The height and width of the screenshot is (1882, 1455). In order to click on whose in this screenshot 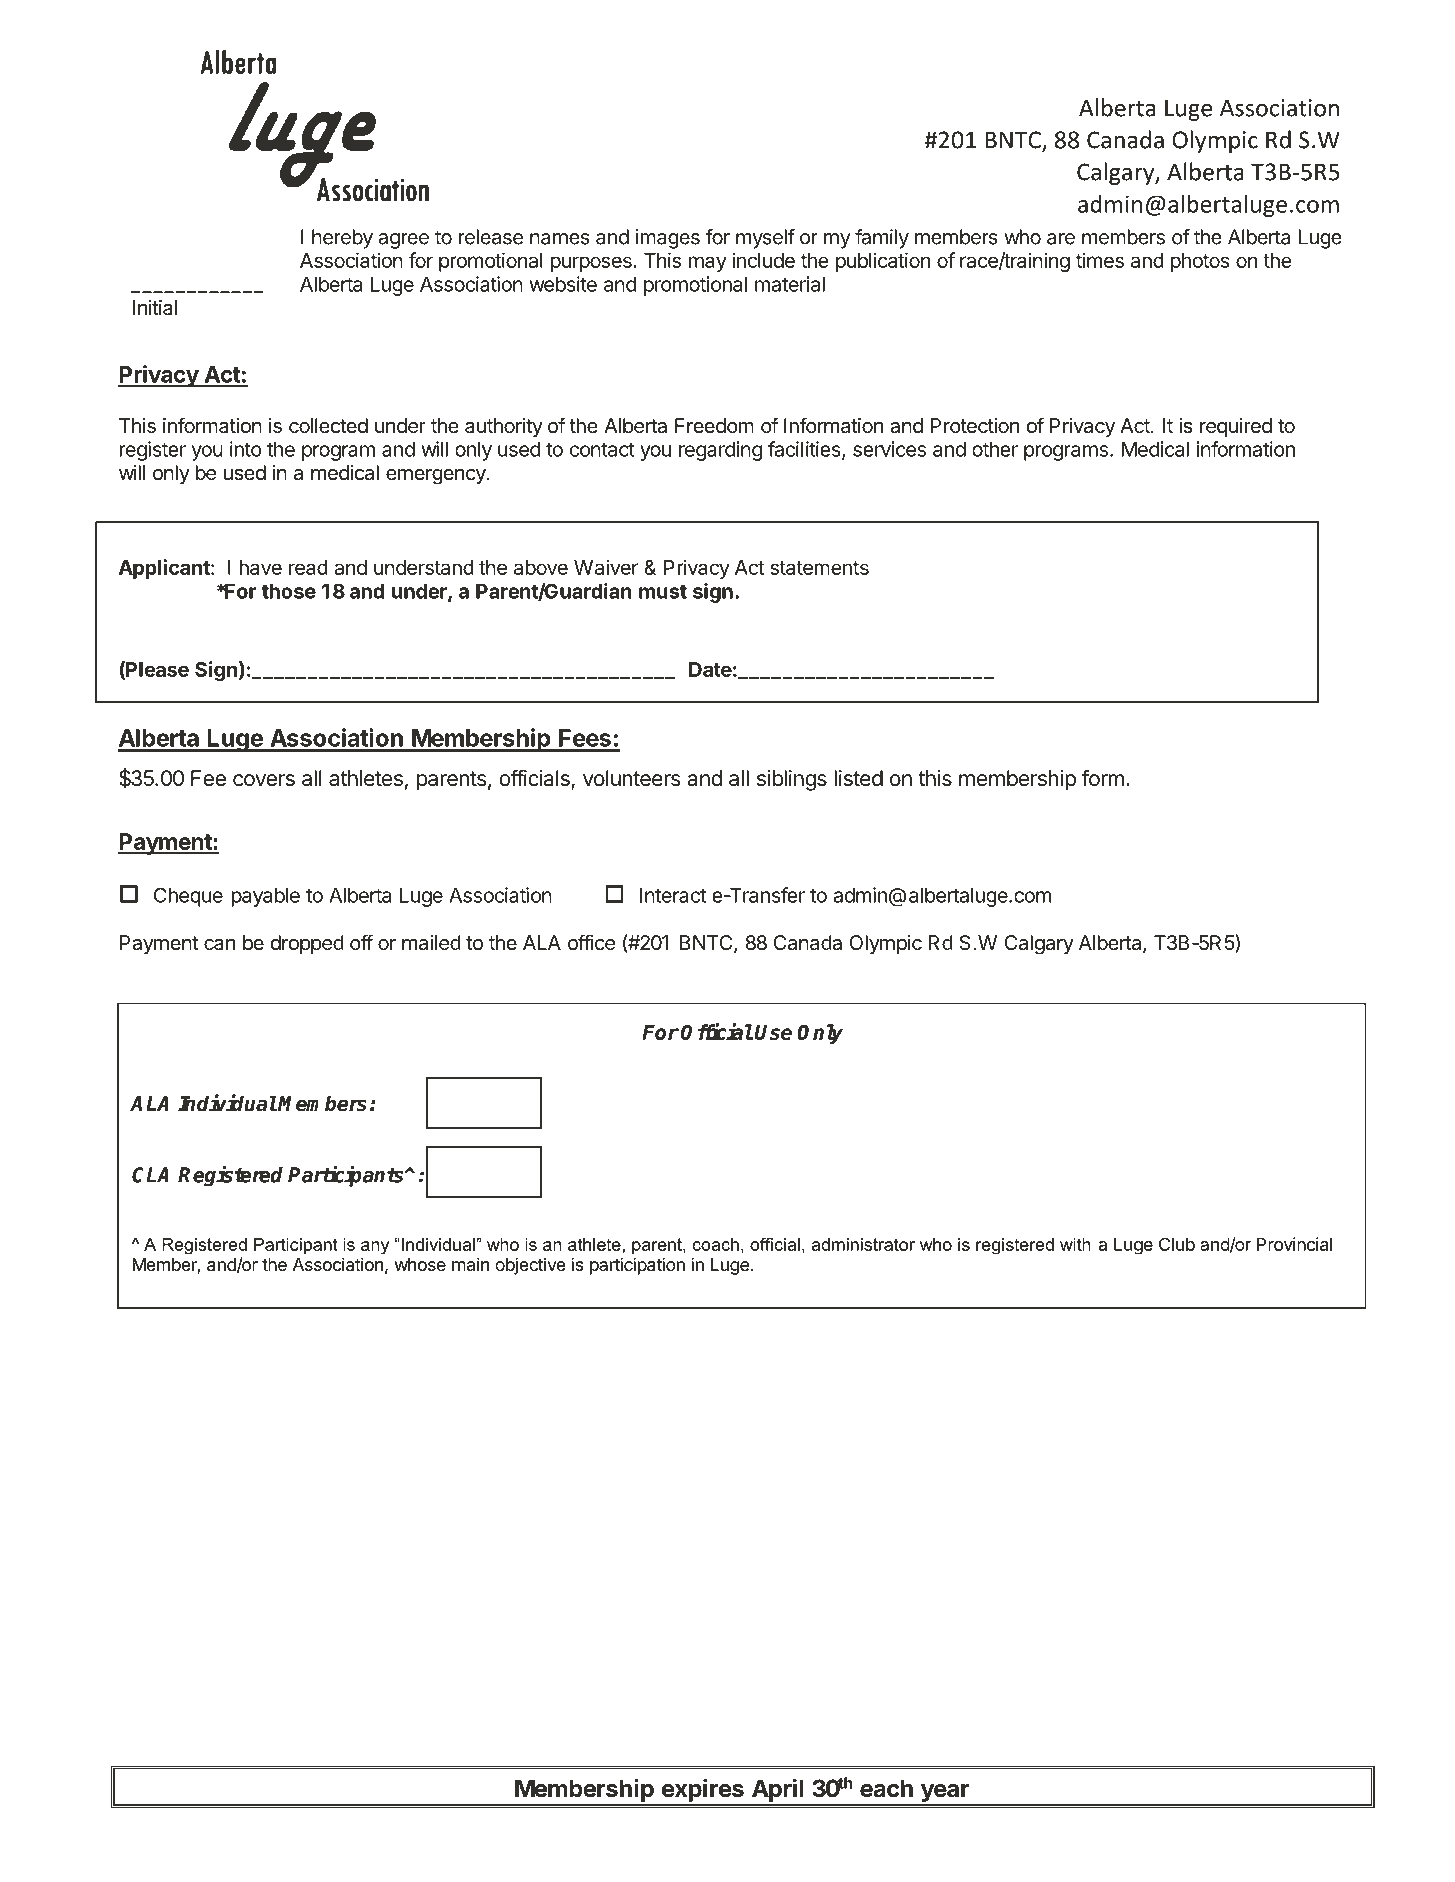, I will do `click(420, 1264)`.
